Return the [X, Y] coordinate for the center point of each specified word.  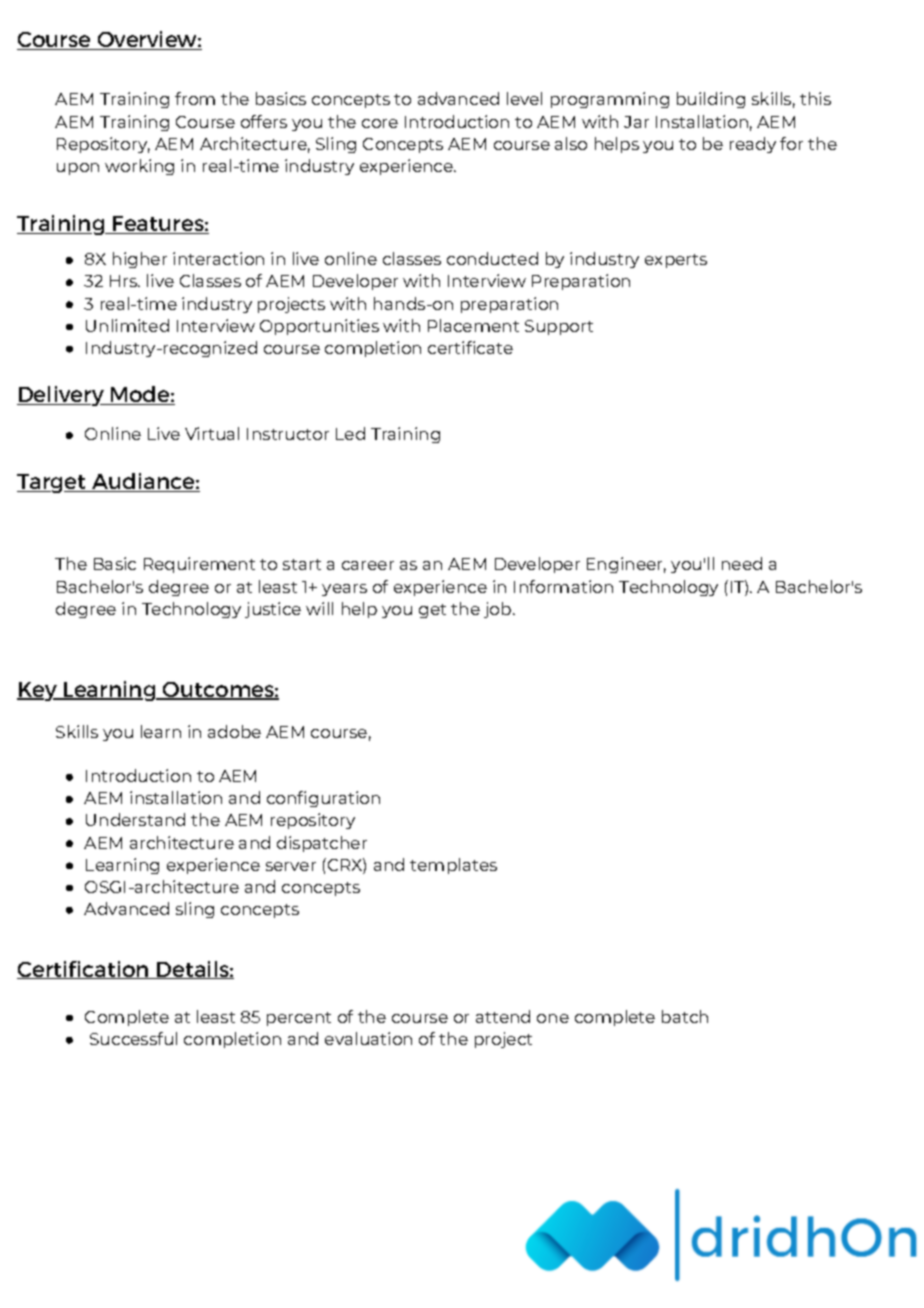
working [139, 167]
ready [753, 145]
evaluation [368, 1038]
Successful [133, 1038]
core [380, 123]
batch [685, 1016]
